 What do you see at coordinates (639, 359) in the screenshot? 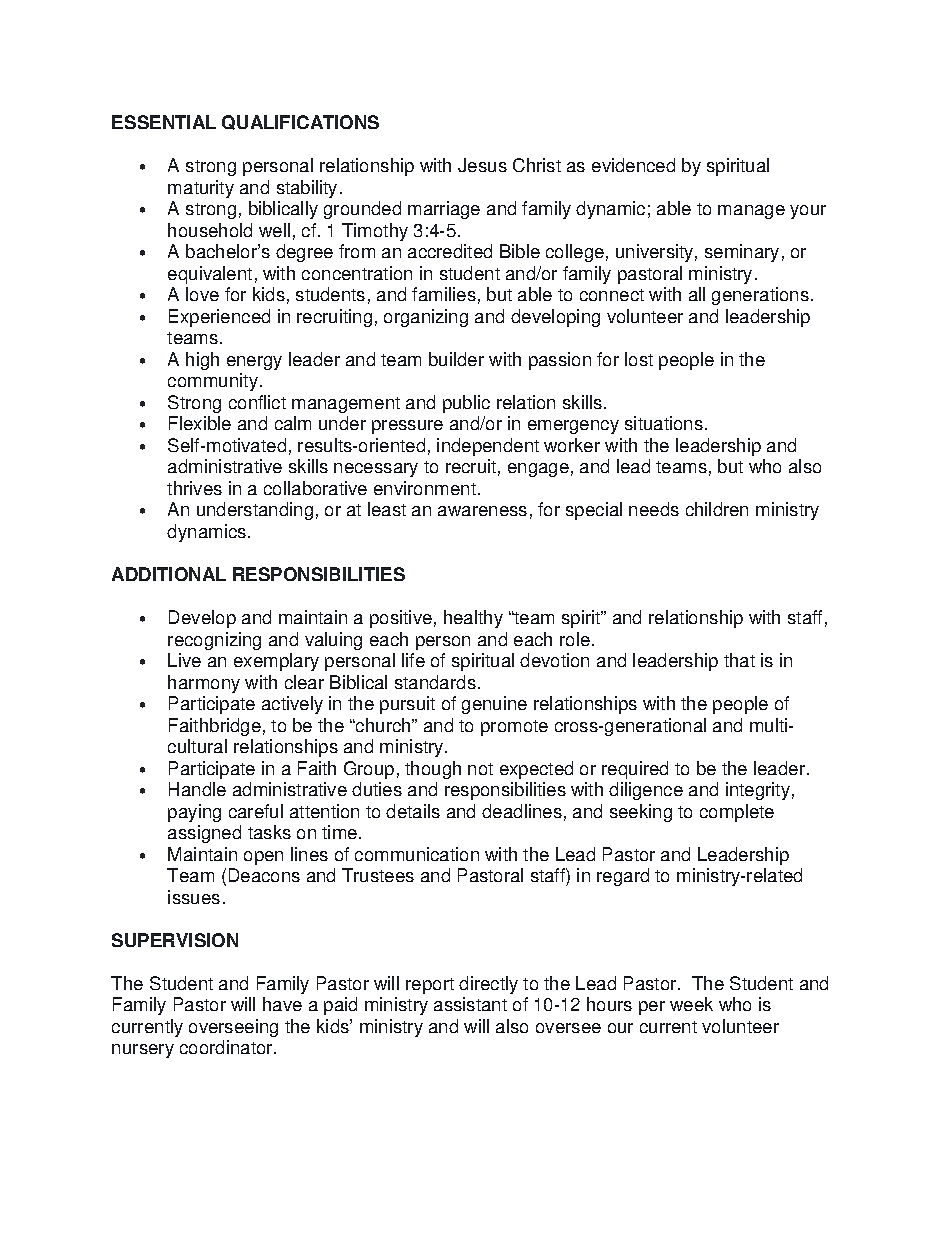
I see `lost` at bounding box center [639, 359].
